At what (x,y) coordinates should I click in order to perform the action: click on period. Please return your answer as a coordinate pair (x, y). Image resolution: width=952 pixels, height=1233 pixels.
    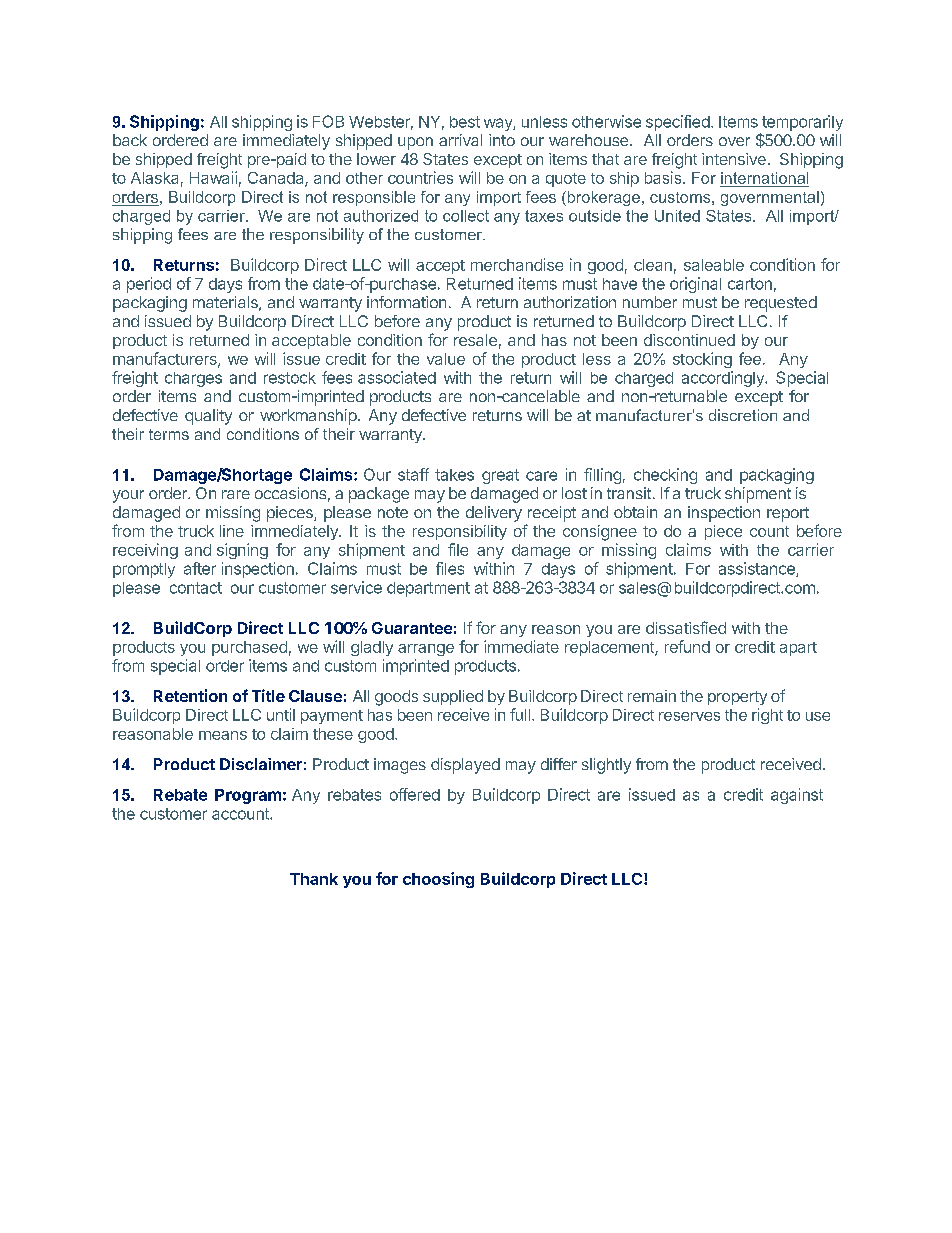
    Looking at the image, I should click on (149, 285).
